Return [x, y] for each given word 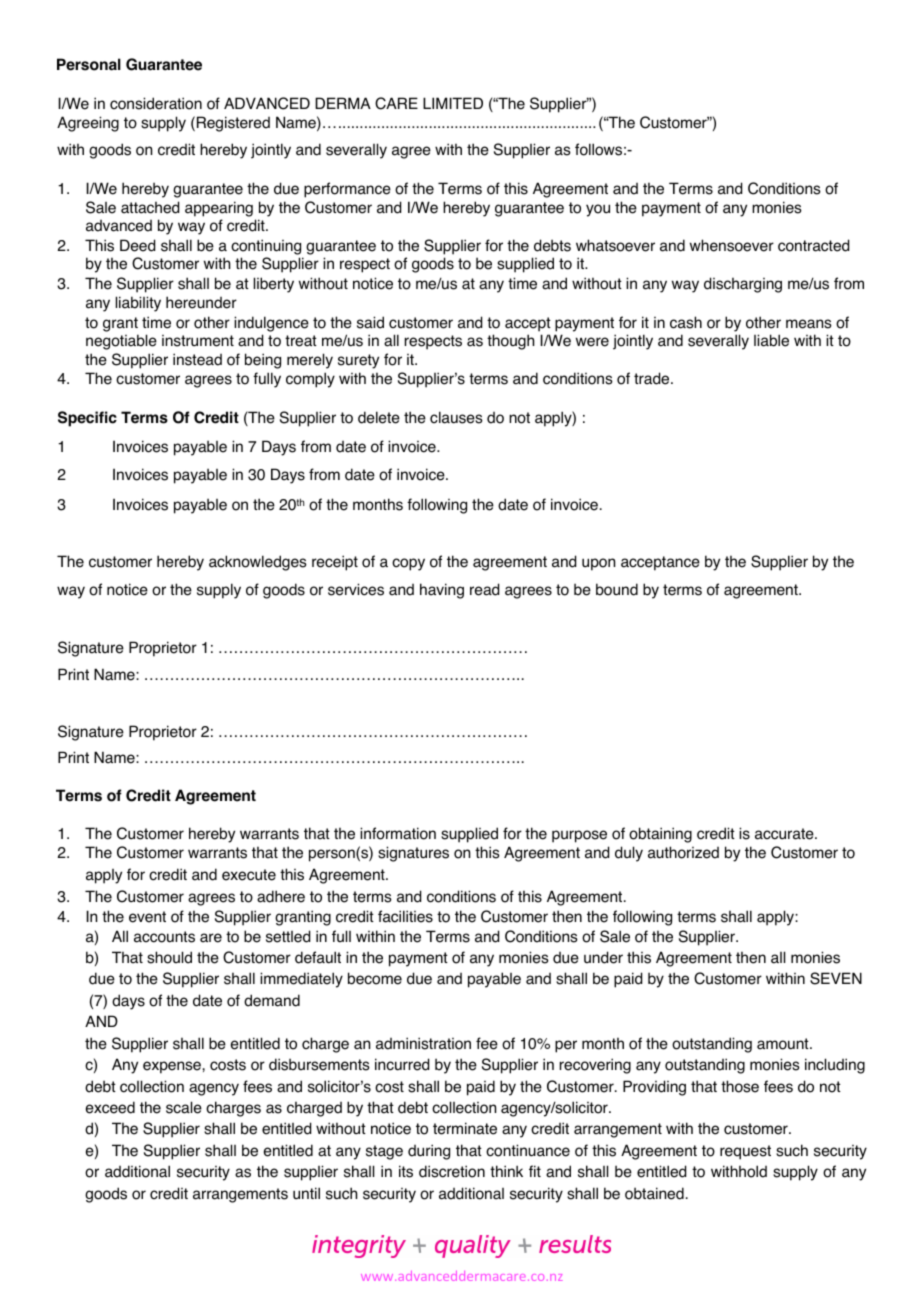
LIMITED [453, 103]
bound [617, 589]
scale [184, 1107]
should [169, 957]
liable [771, 340]
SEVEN [836, 978]
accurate [785, 834]
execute [249, 875]
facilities [405, 916]
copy [408, 564]
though [510, 342]
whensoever [732, 245]
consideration [156, 103]
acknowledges [258, 563]
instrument [198, 341]
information [398, 833]
